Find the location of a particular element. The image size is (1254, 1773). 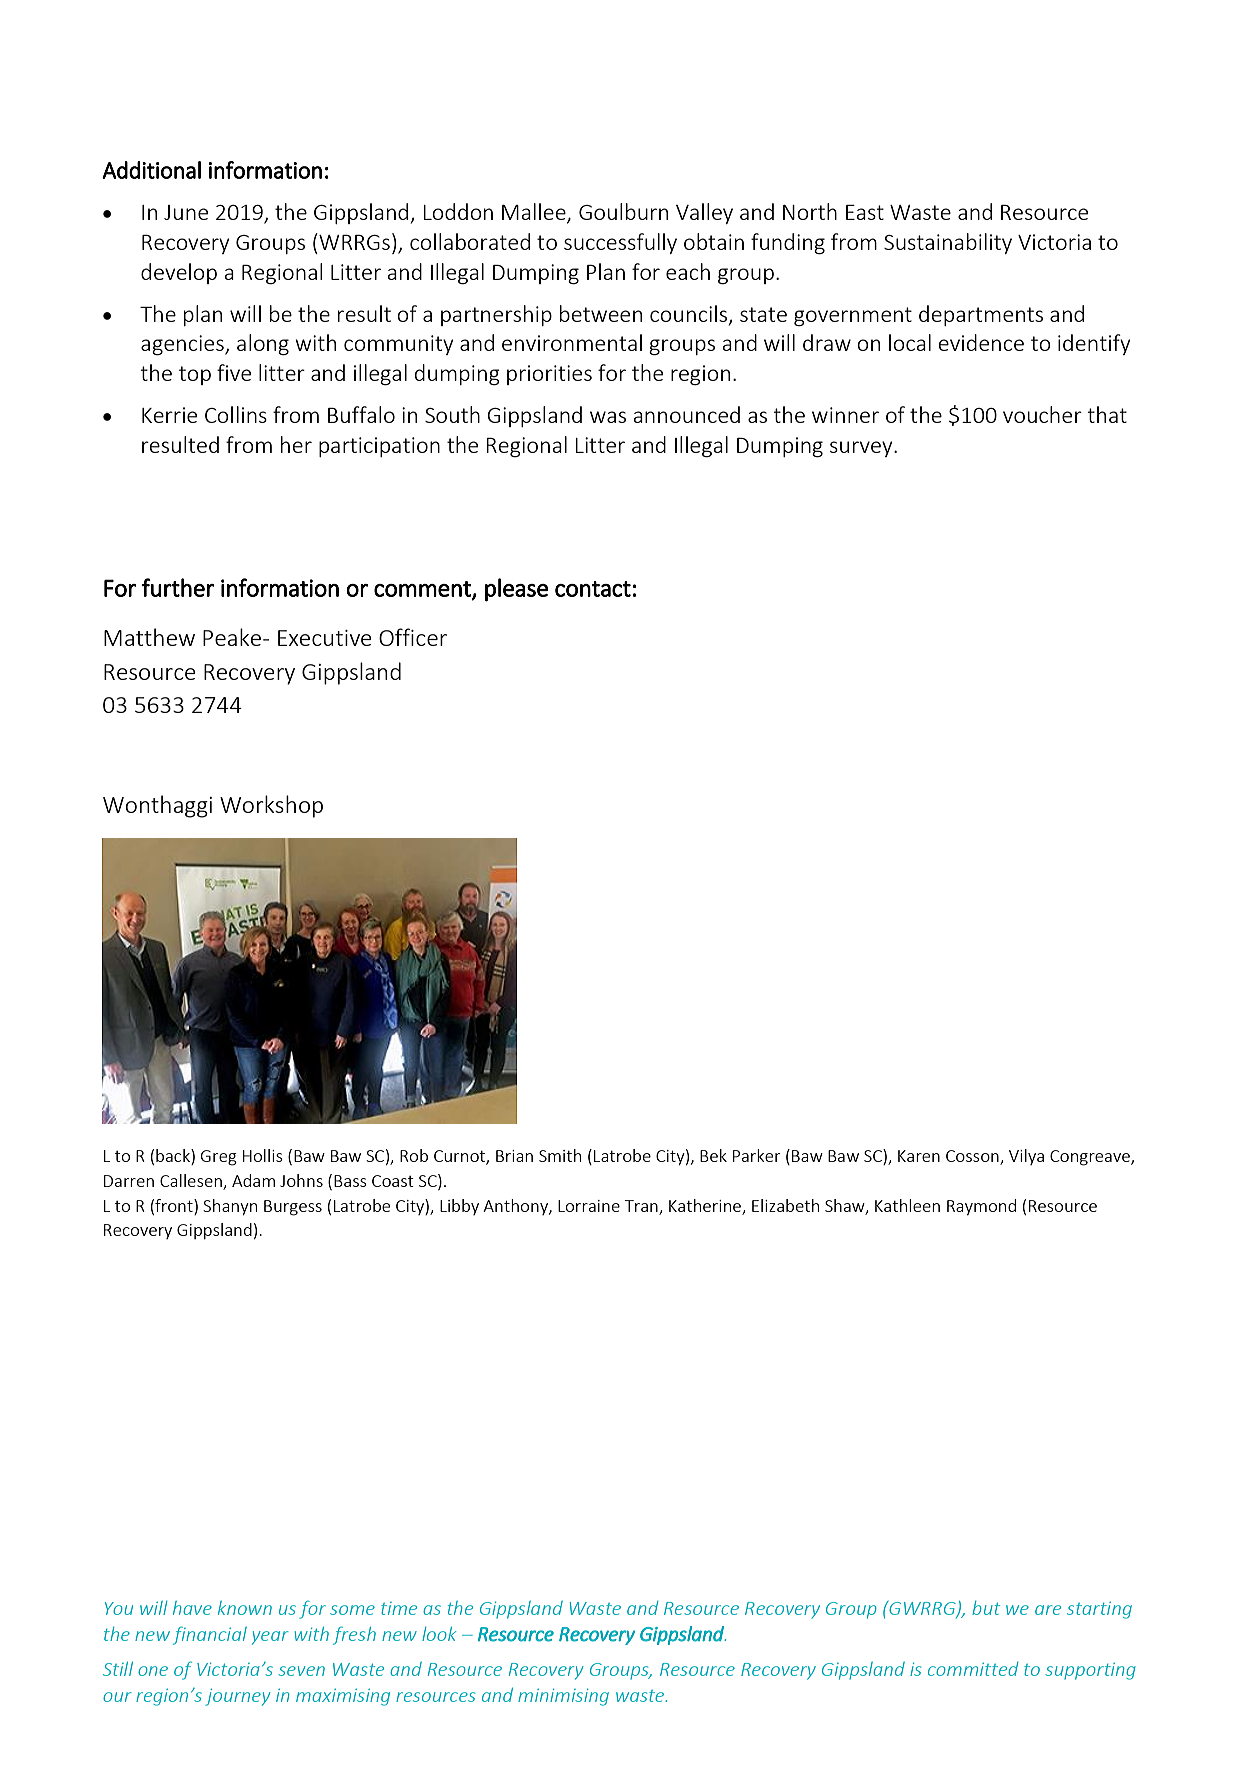

successfully is located at coordinates (620, 243).
